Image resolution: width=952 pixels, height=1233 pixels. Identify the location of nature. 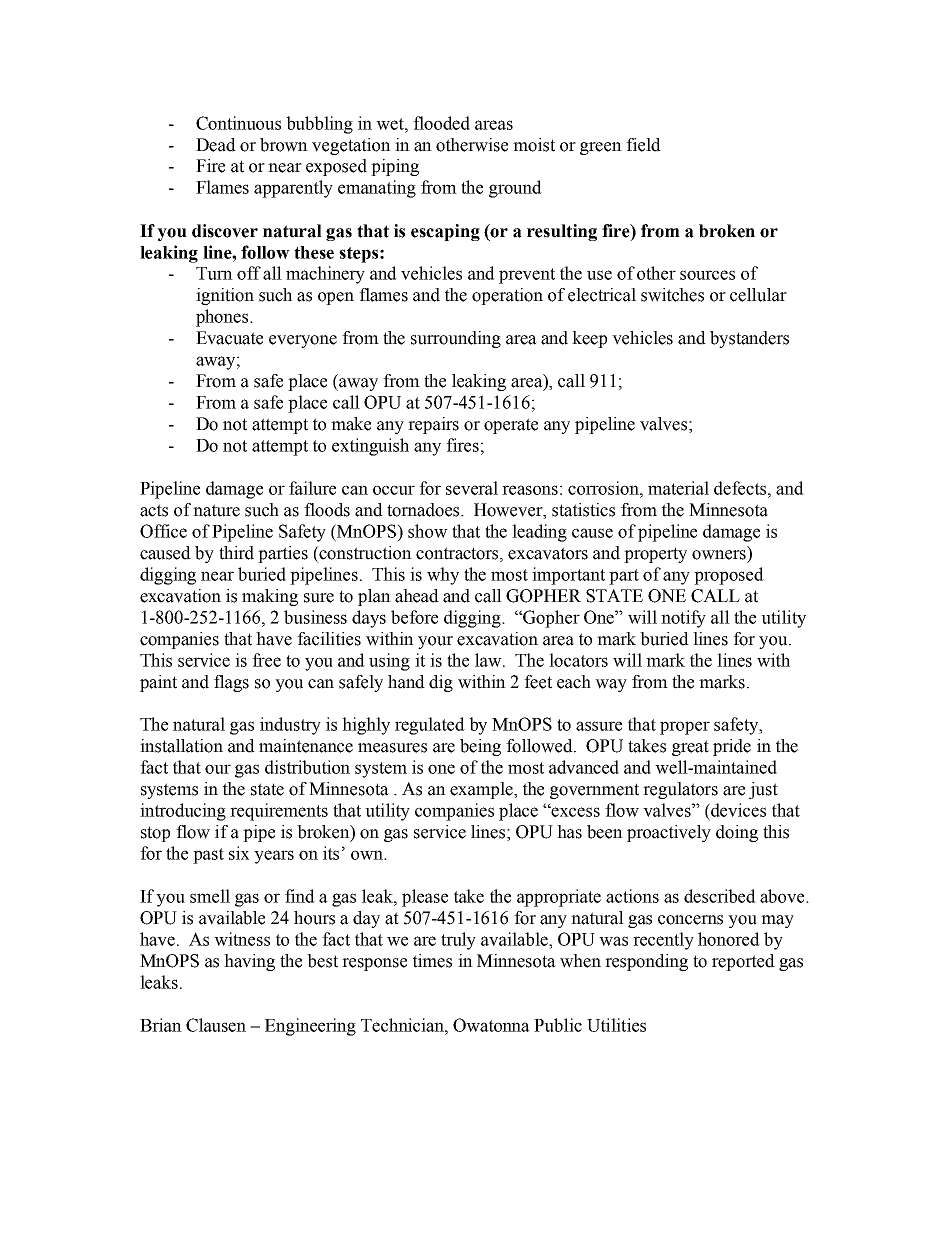
(216, 510).
